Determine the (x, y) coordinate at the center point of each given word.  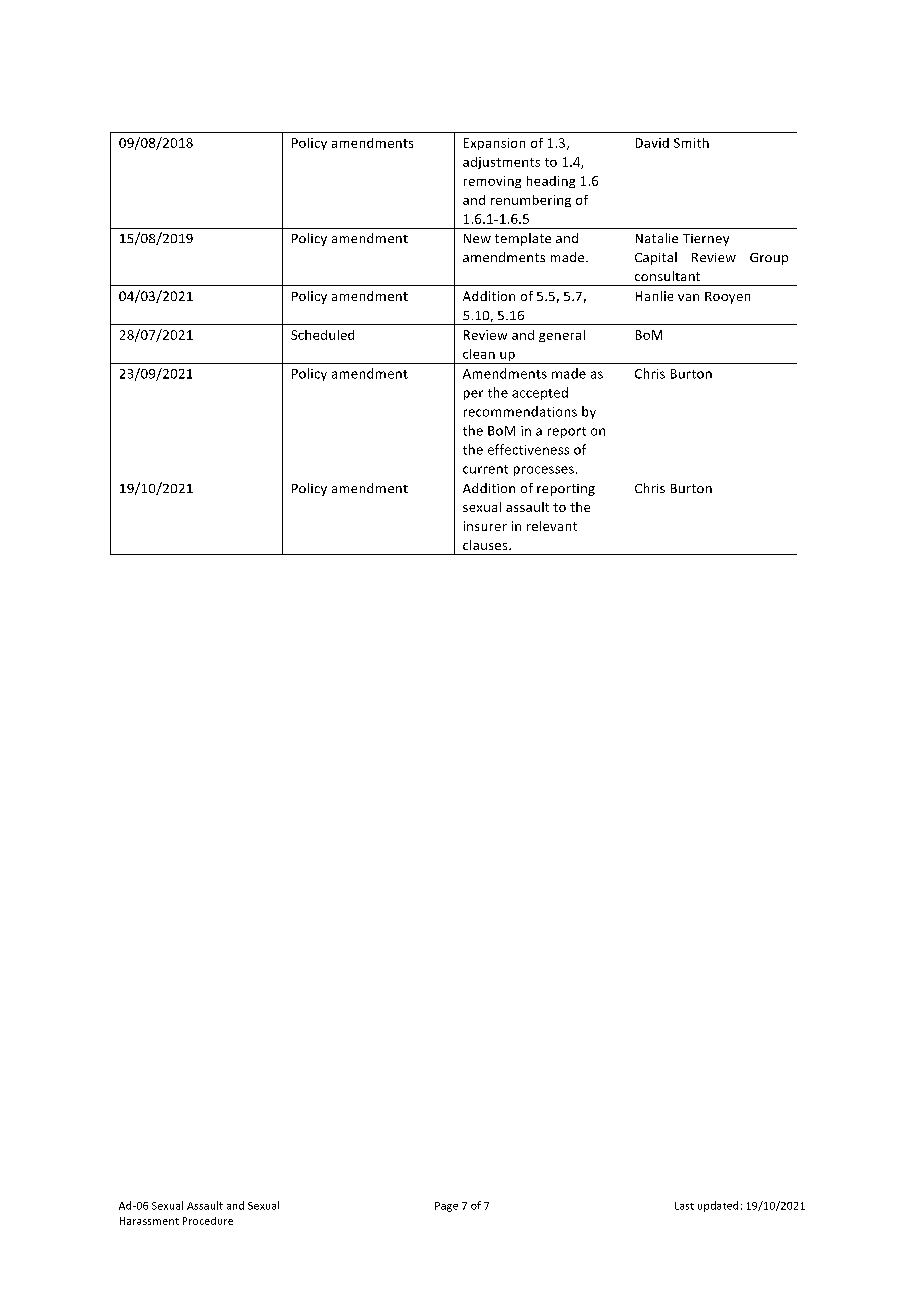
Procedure (208, 1221)
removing (492, 182)
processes (544, 471)
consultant (667, 276)
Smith (691, 143)
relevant (552, 526)
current (485, 469)
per (473, 395)
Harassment (149, 1221)
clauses (486, 545)
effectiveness (528, 449)
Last (684, 1206)
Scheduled (322, 335)
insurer (485, 526)
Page (446, 1207)
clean (479, 354)
